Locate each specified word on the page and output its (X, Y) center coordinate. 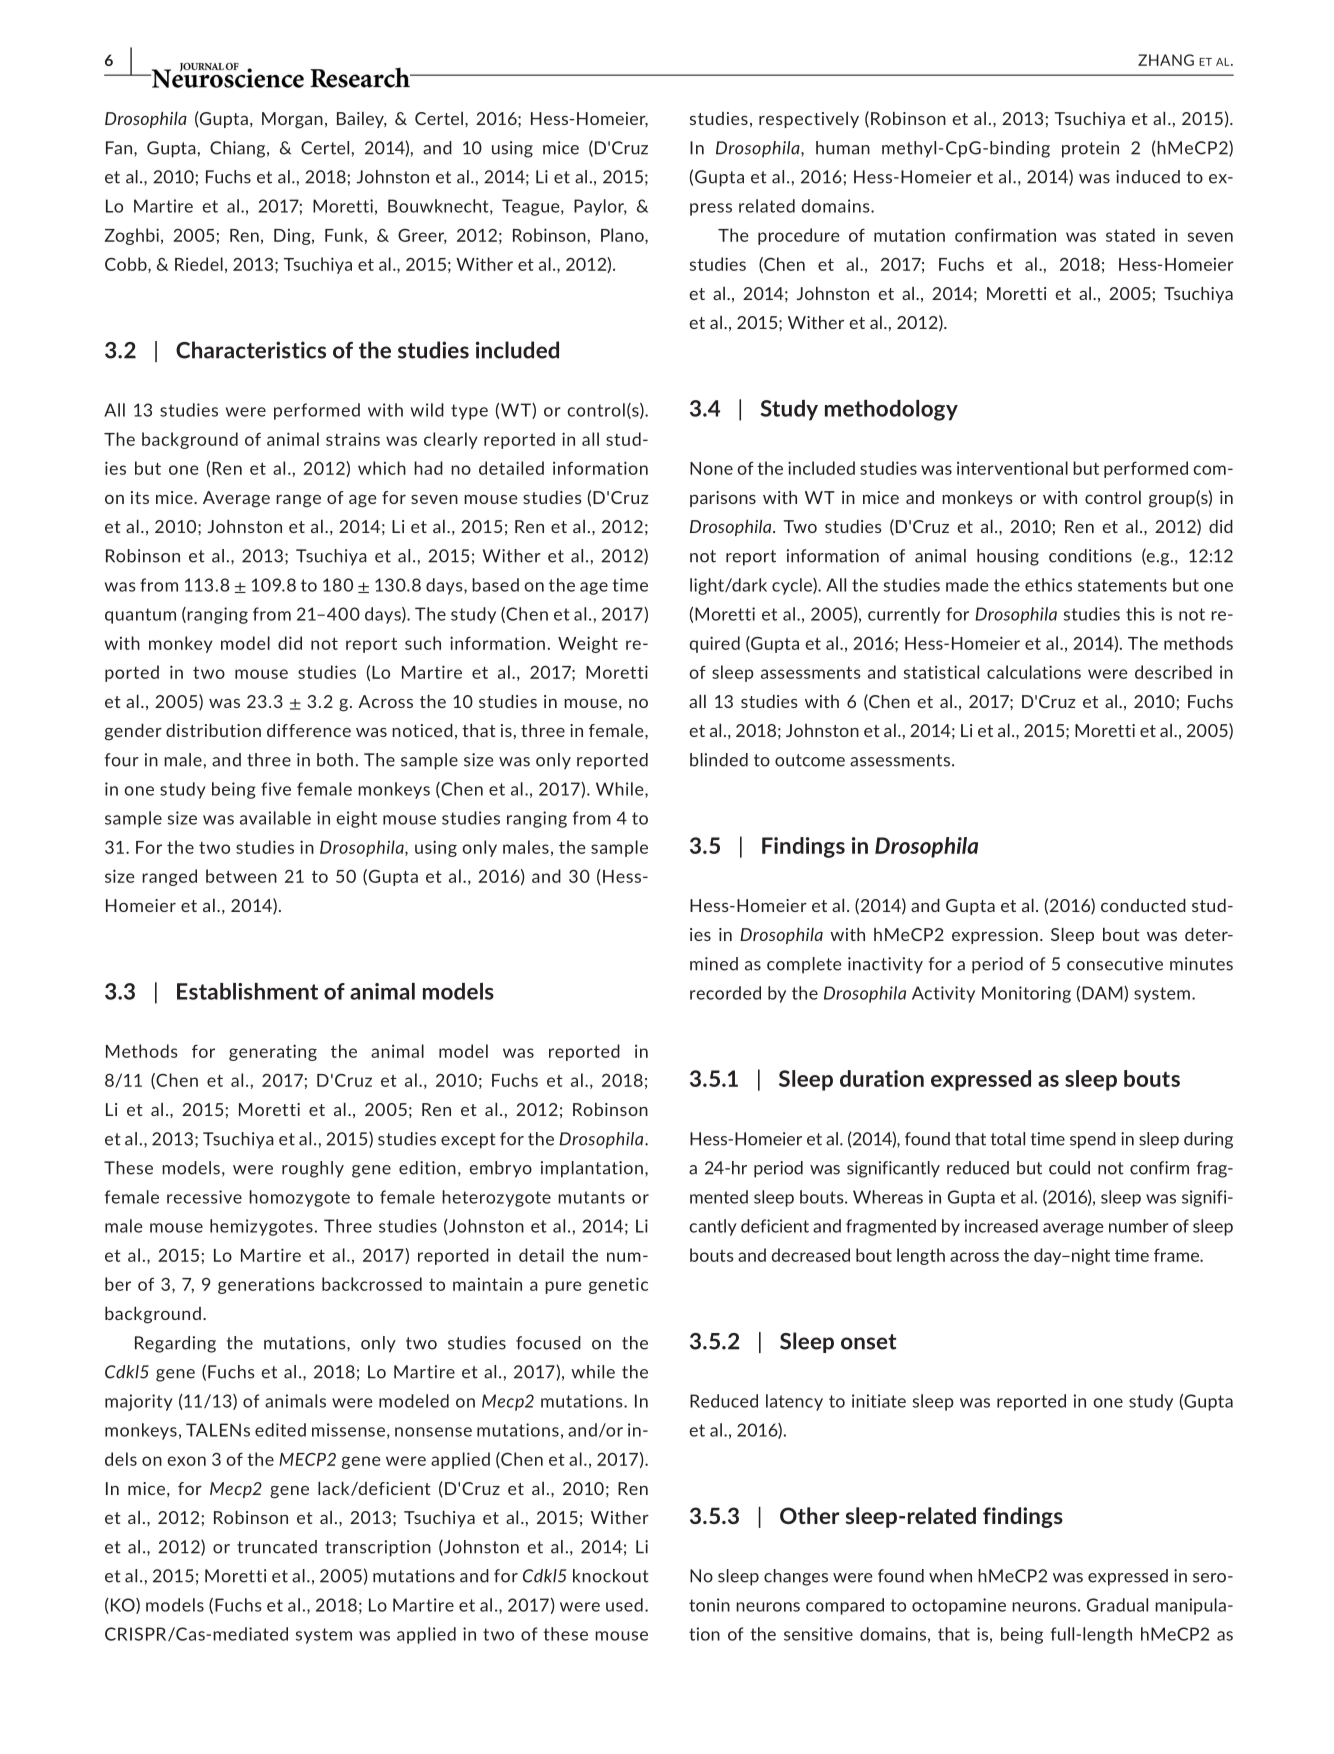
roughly (313, 1169)
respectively (809, 120)
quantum (140, 616)
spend (1093, 1140)
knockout (611, 1576)
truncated (277, 1547)
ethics (1048, 585)
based (495, 585)
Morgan (292, 120)
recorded (725, 993)
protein (1090, 149)
